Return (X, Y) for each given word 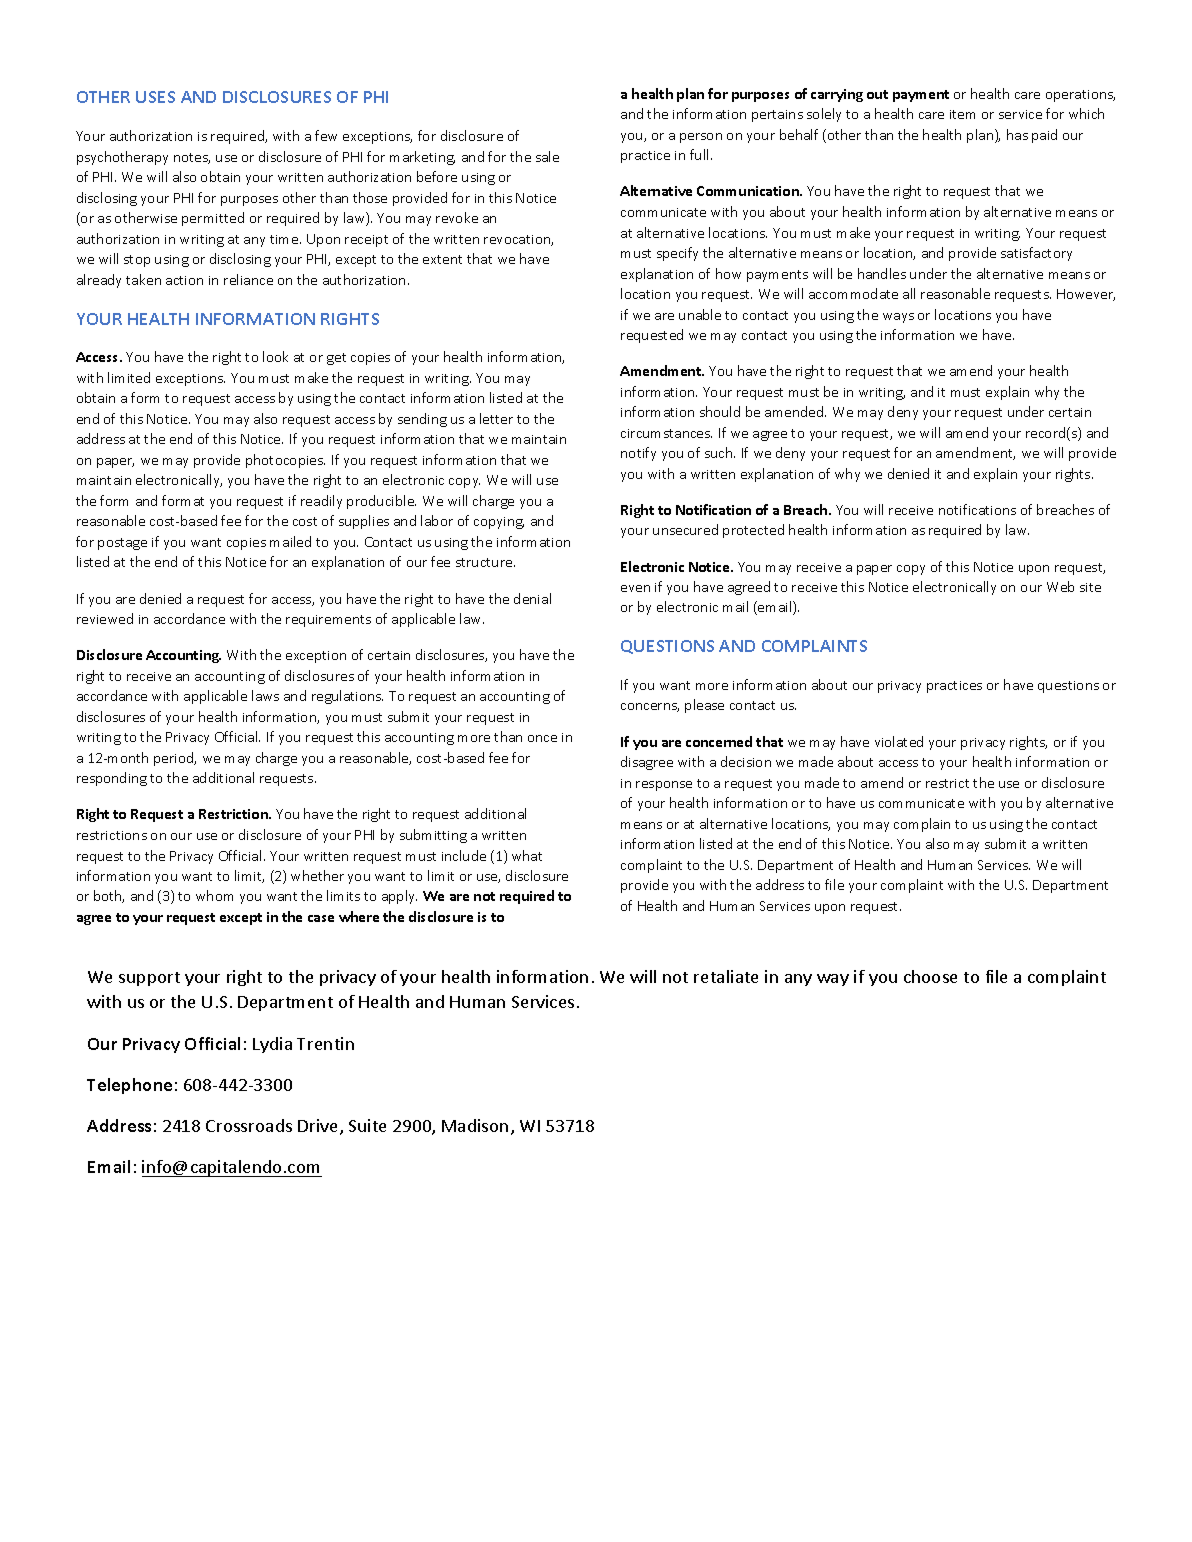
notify (638, 454)
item (962, 114)
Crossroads (249, 1125)
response (664, 786)
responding (112, 779)
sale (547, 156)
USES (155, 97)
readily (321, 502)
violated (899, 741)
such (720, 452)
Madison (475, 1125)
